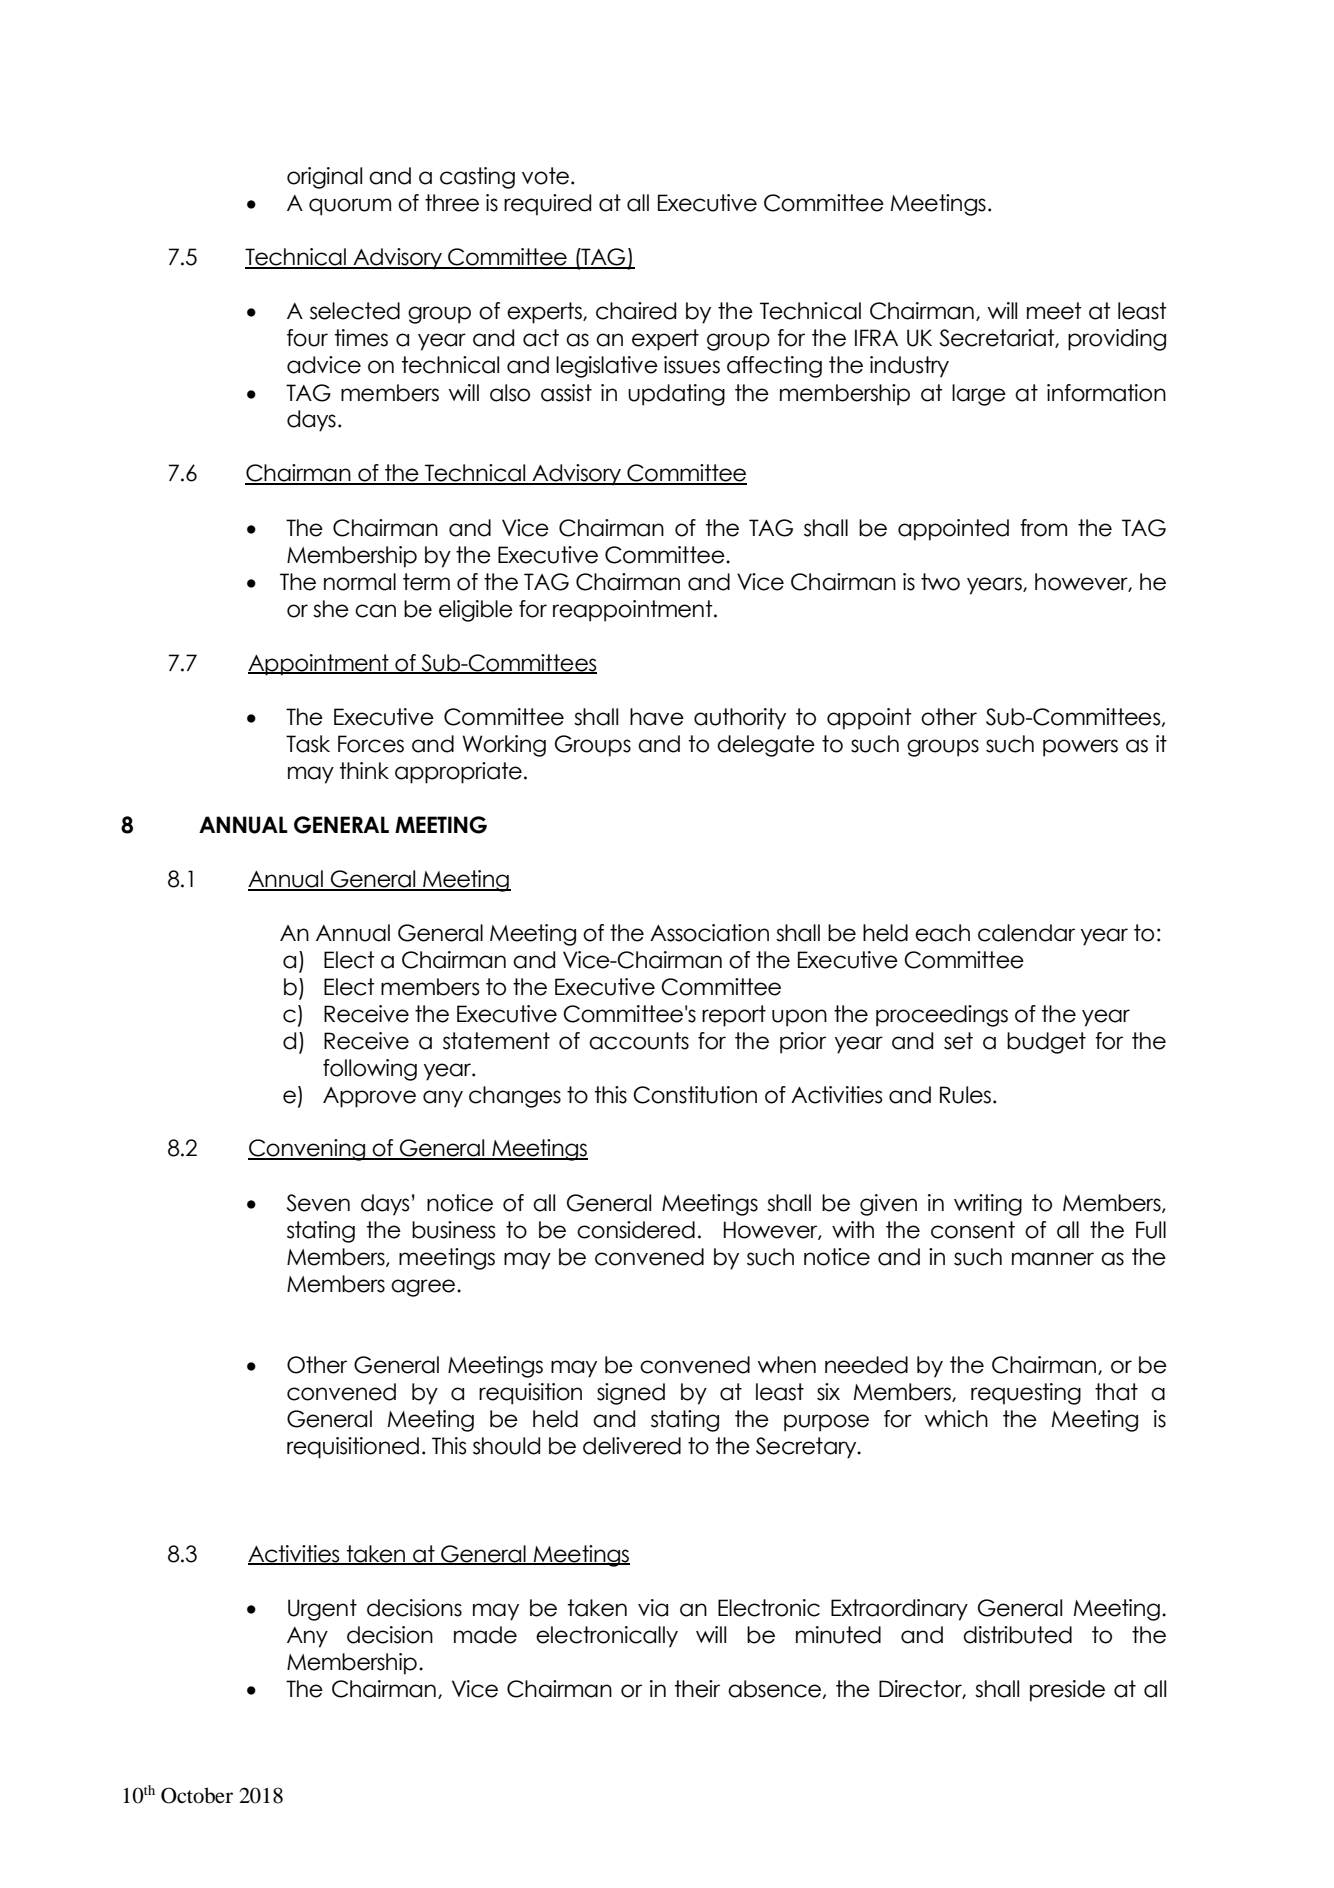 This screenshot has height=1888, width=1334. I want to click on budget, so click(1046, 1043).
